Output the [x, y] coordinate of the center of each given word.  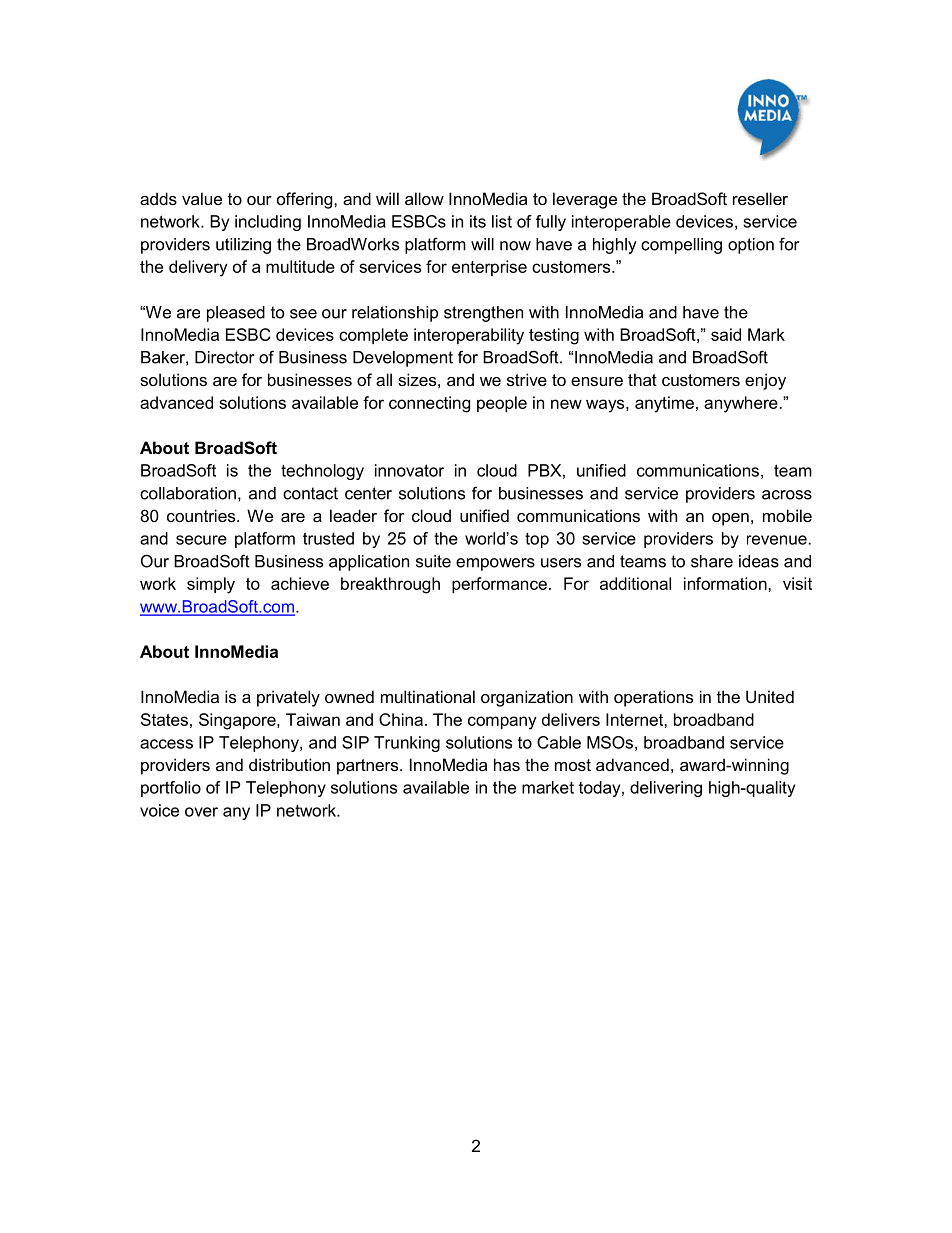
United [770, 696]
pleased [236, 314]
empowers [495, 564]
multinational [428, 696]
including [268, 223]
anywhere [741, 404]
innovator [409, 470]
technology [322, 472]
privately [288, 698]
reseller [760, 198]
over [201, 812]
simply [211, 585]
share [712, 561]
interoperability [469, 336]
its [478, 221]
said [726, 334]
